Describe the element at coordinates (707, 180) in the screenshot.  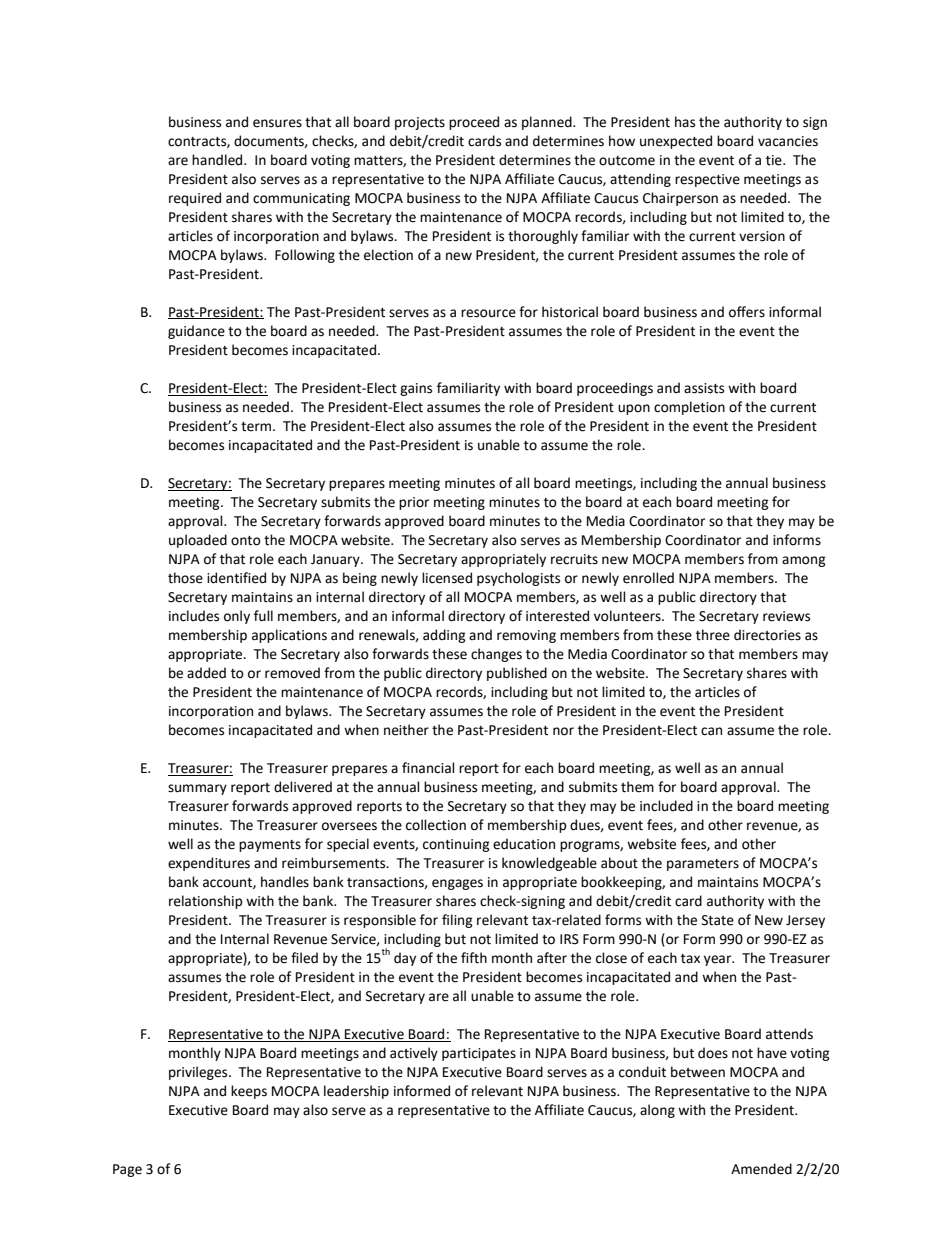
I see `respective` at that location.
